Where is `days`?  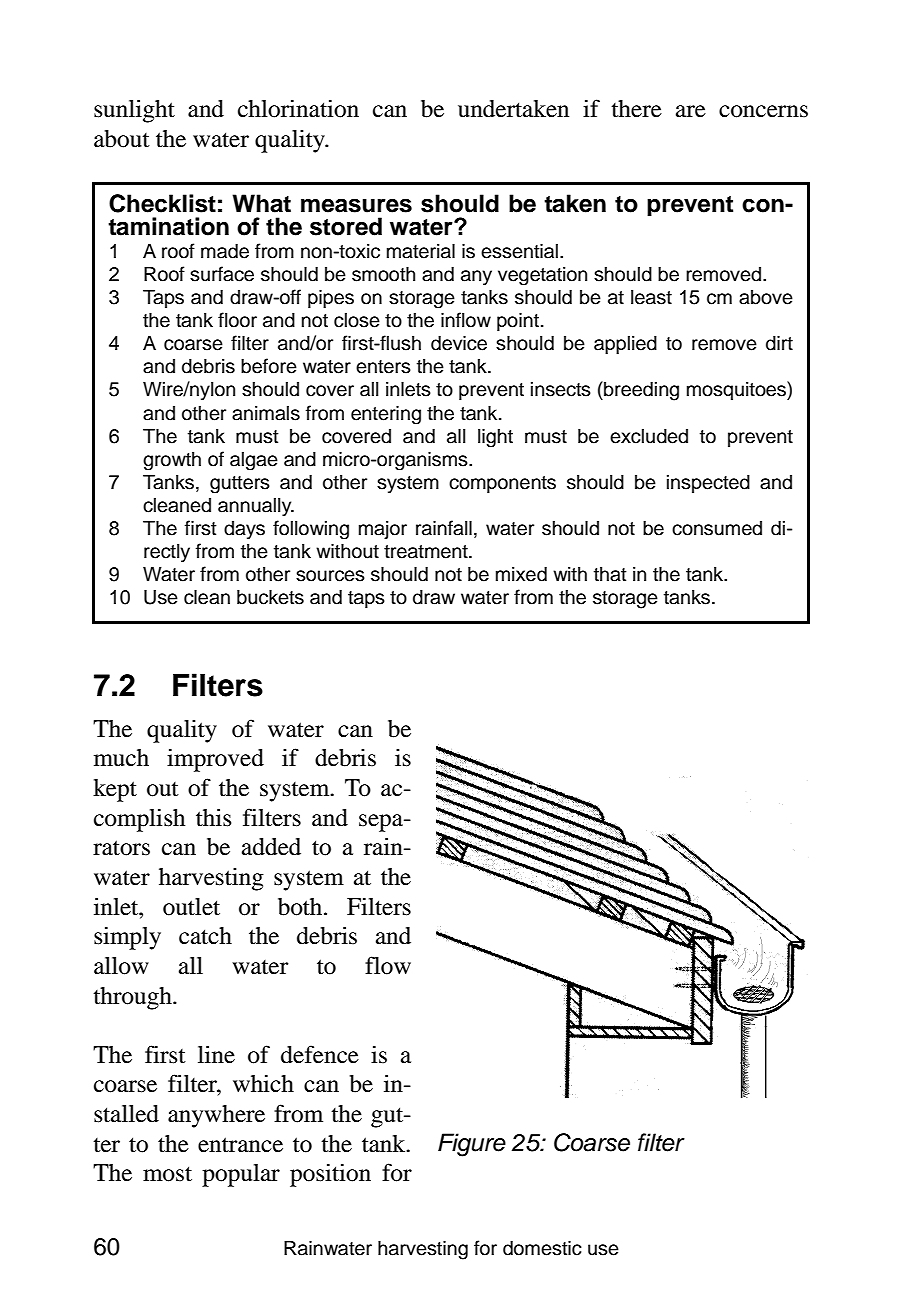 days is located at coordinates (244, 530).
